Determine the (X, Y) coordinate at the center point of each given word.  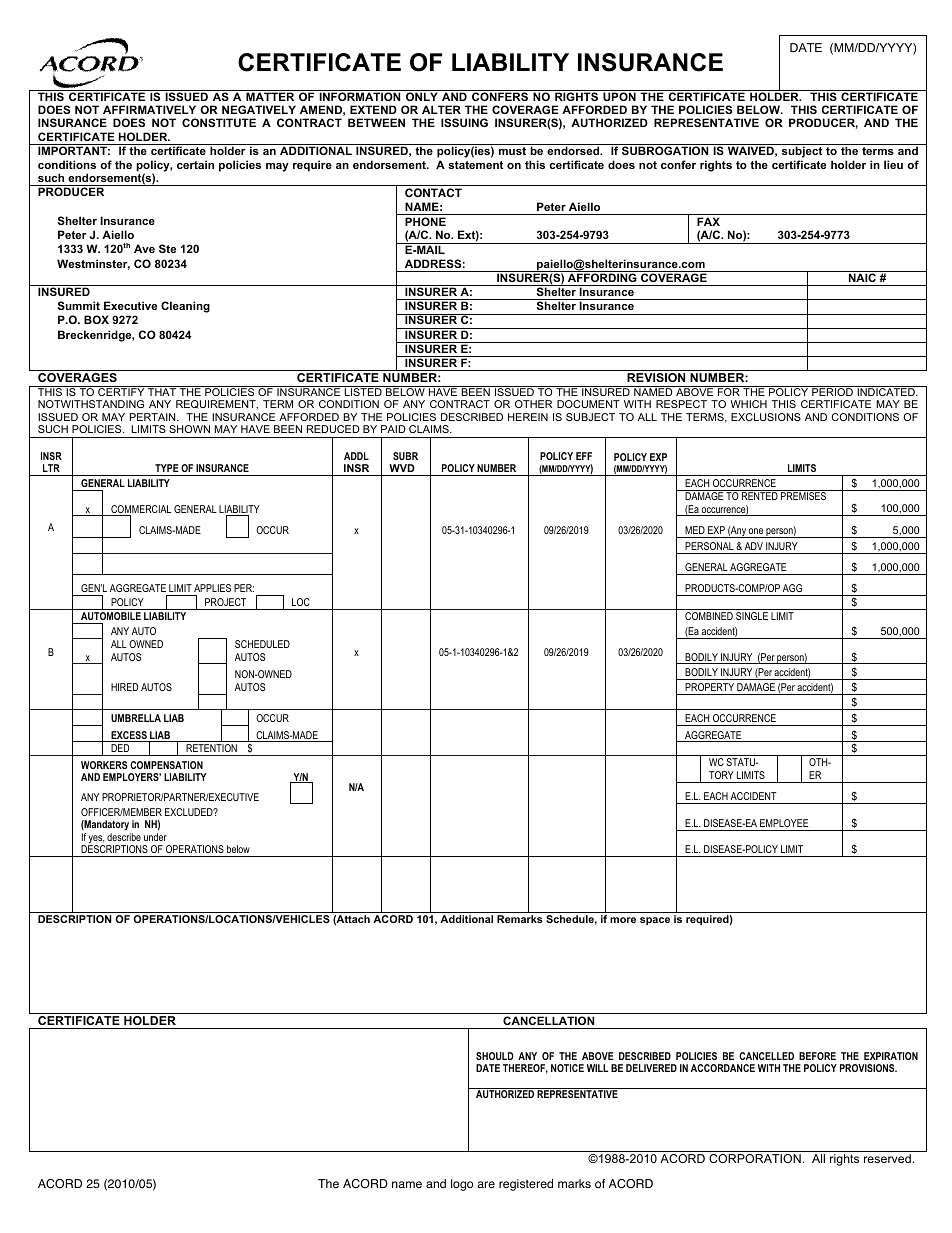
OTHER (533, 404)
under (155, 837)
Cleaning (185, 307)
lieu (893, 164)
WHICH (748, 404)
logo (462, 1185)
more (623, 920)
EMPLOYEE (784, 823)
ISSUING (464, 122)
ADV (754, 546)
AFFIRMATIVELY (149, 109)
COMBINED (709, 616)
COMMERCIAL (140, 510)
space (655, 921)
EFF (584, 456)
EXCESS (129, 736)
